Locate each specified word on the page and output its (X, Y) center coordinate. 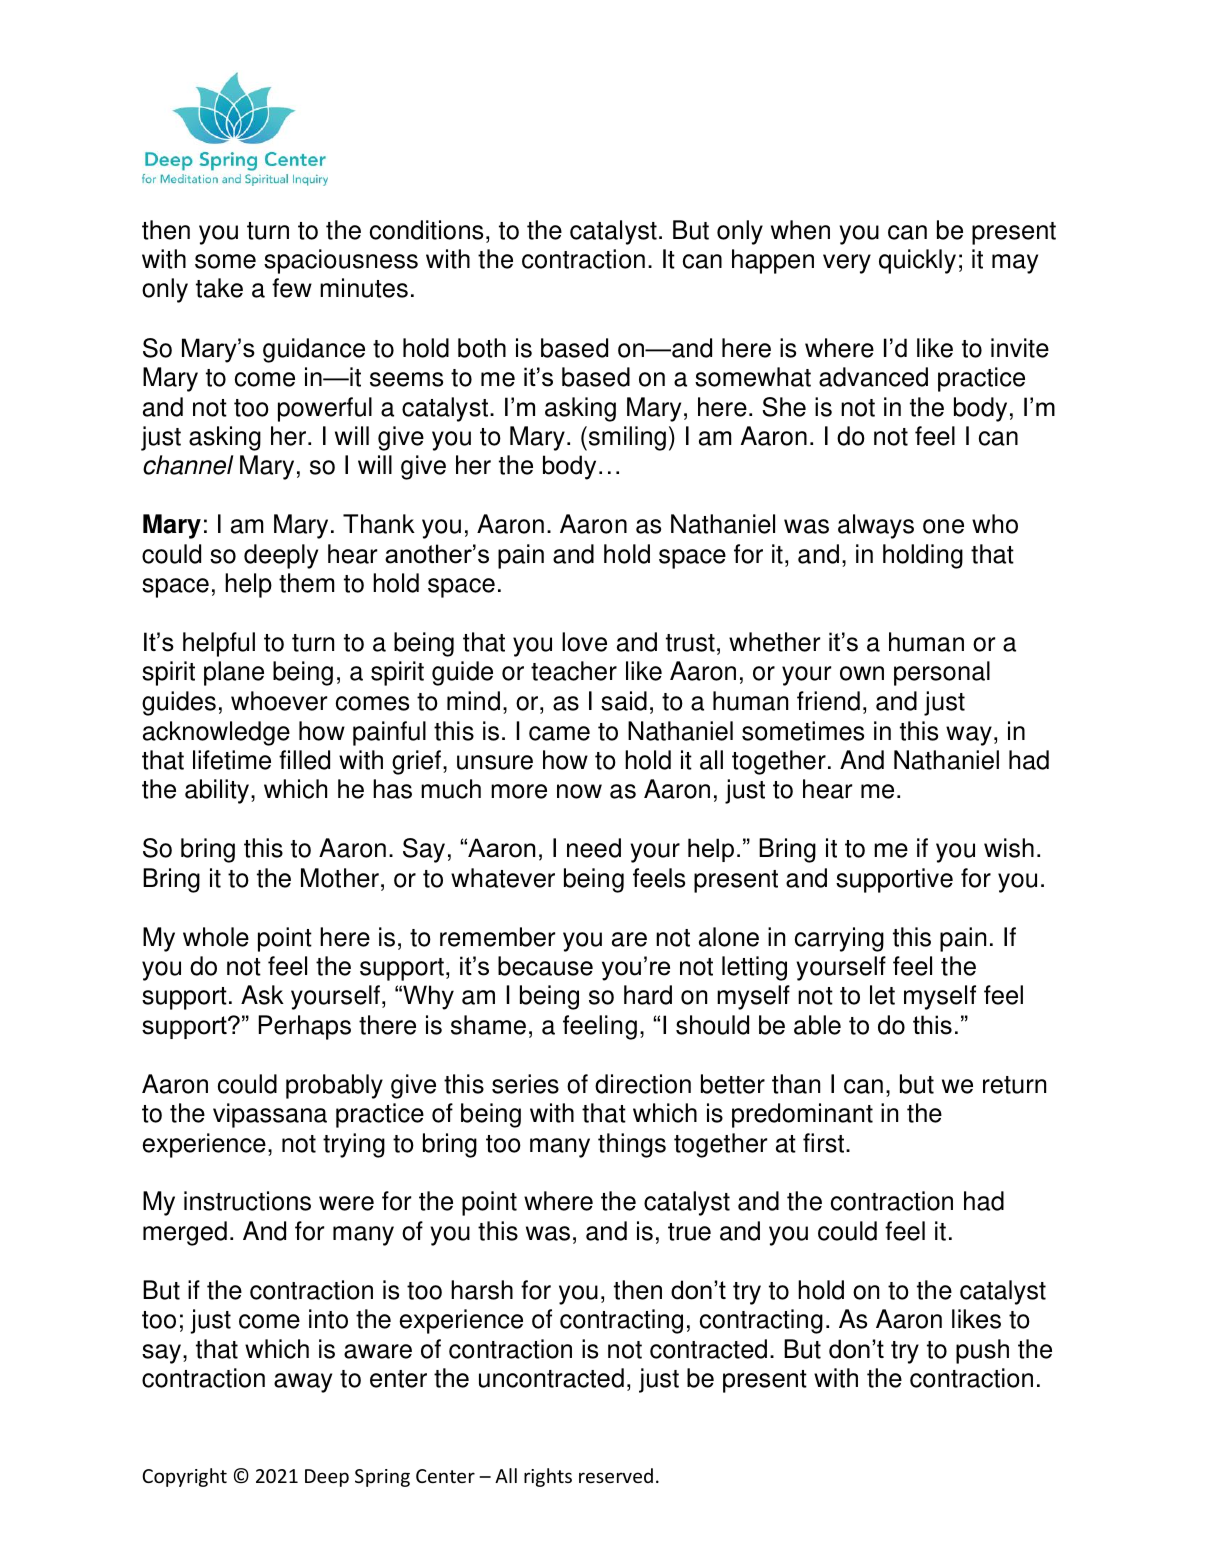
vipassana (270, 1115)
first (825, 1143)
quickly (917, 261)
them (306, 583)
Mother (340, 878)
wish (1009, 848)
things (632, 1145)
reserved (616, 1475)
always (876, 526)
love (584, 642)
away (303, 1383)
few (292, 288)
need (594, 848)
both (482, 348)
